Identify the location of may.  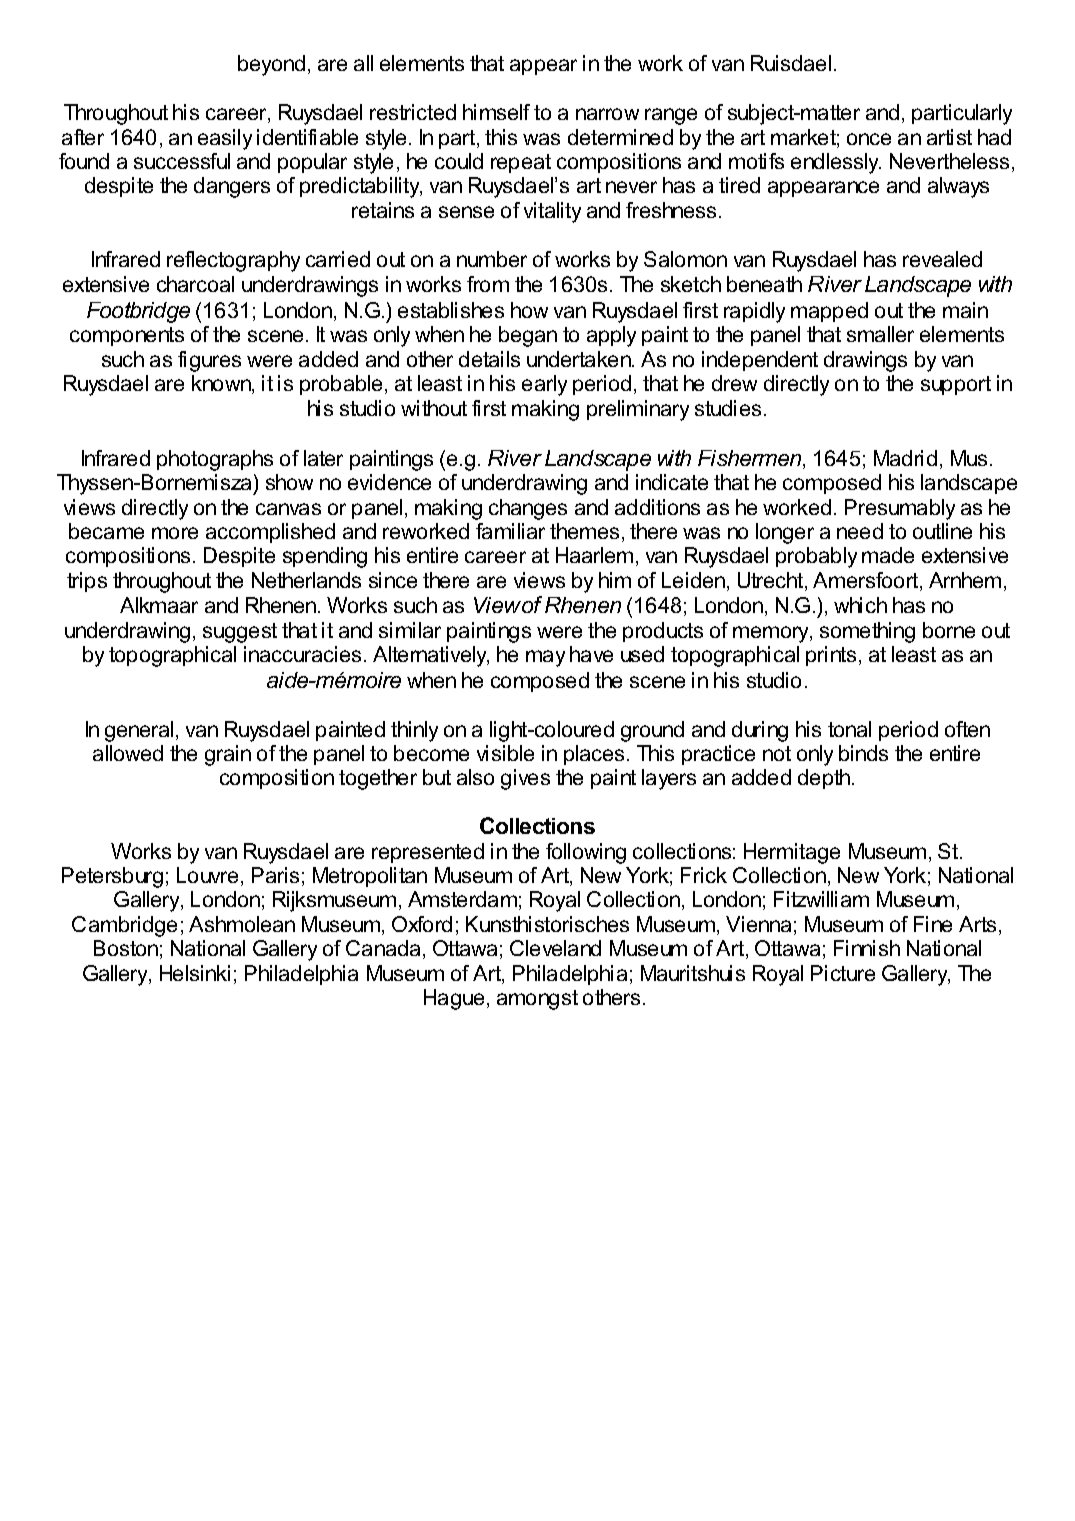
(545, 658).
